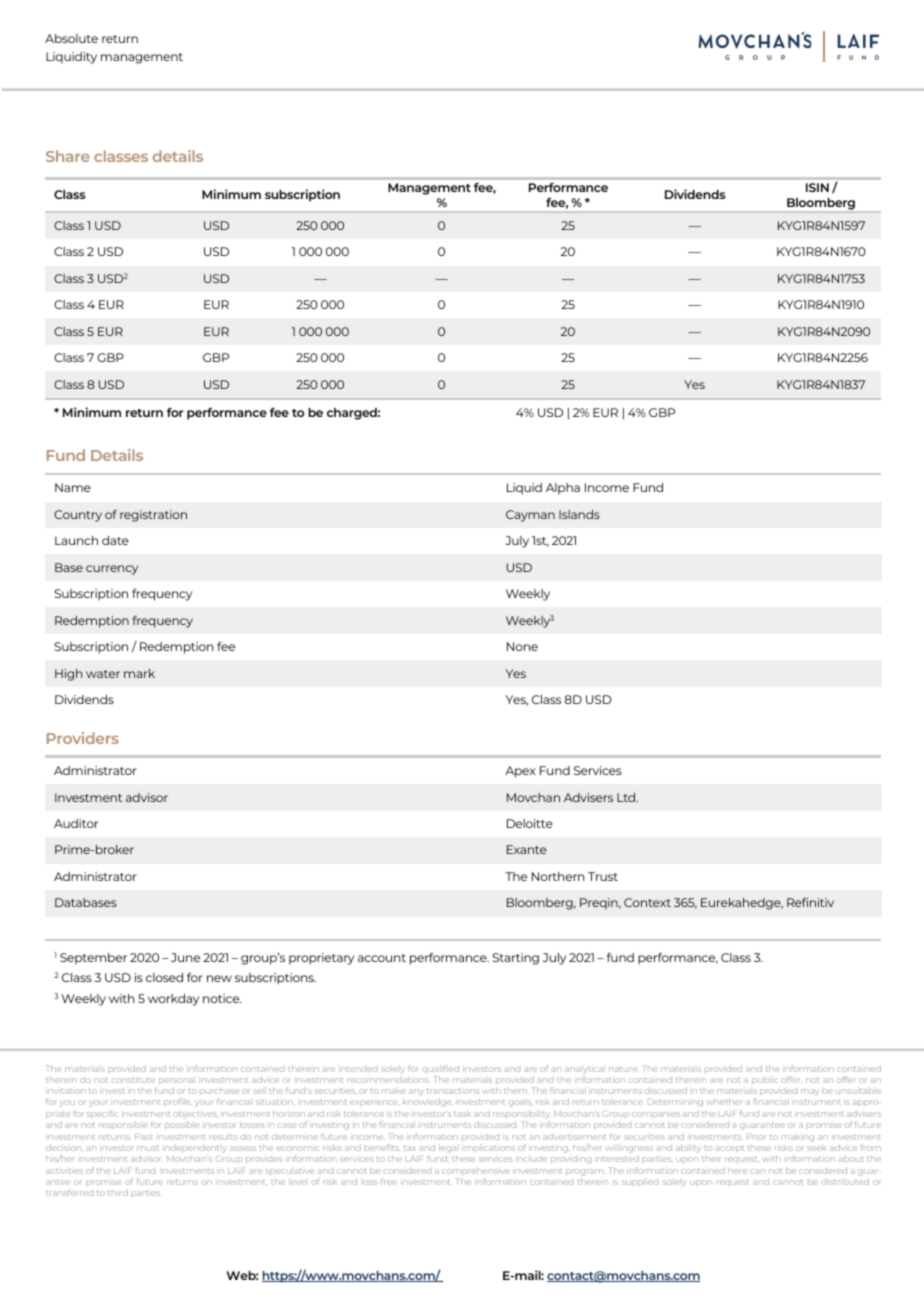  What do you see at coordinates (476, 1171) in the image?
I see `comprehensive` at bounding box center [476, 1171].
